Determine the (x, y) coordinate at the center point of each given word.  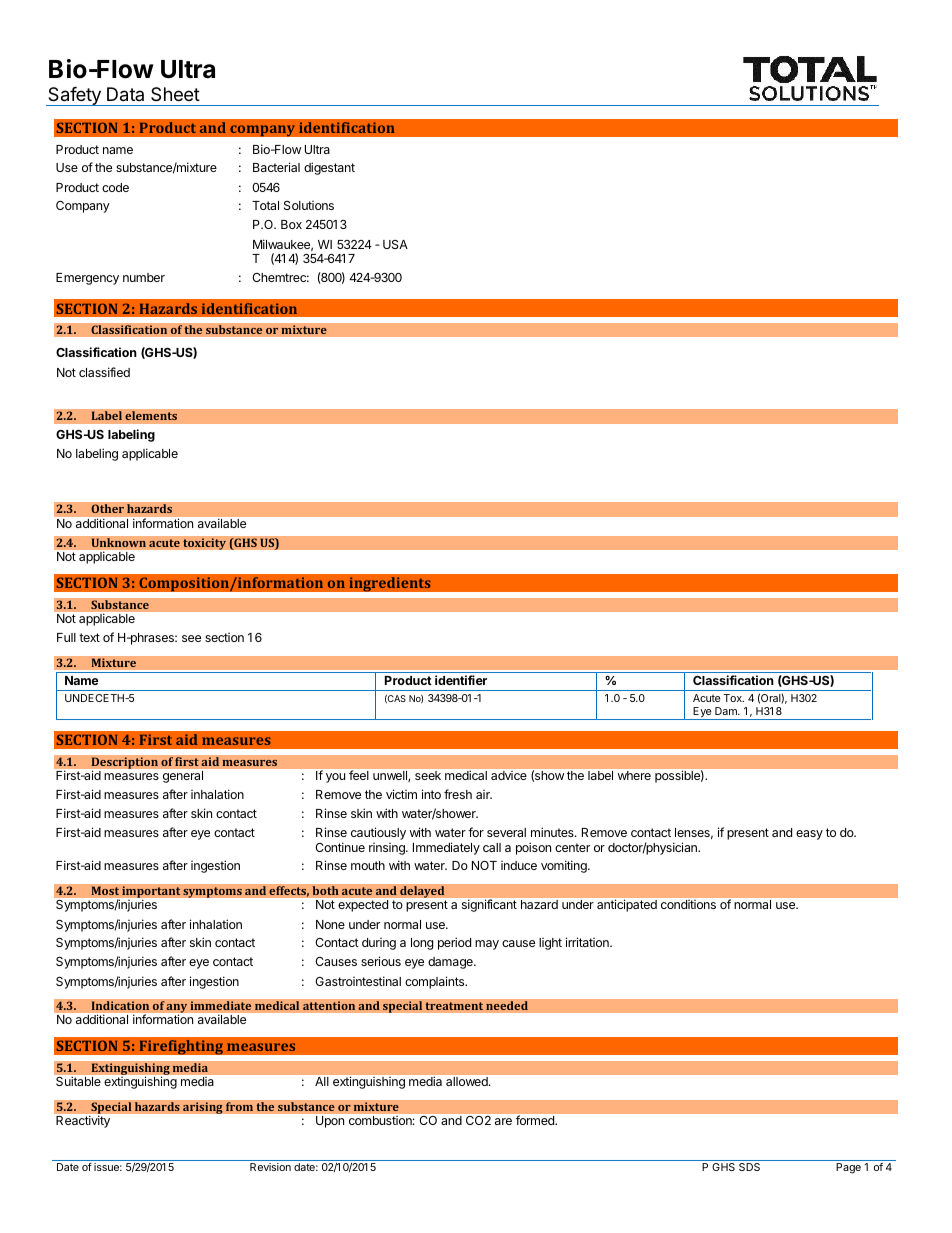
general (183, 777)
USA (395, 244)
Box (291, 224)
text (89, 637)
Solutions (309, 205)
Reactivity (83, 1122)
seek (428, 775)
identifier (461, 680)
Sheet (175, 94)
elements (151, 416)
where (634, 775)
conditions (688, 904)
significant (489, 905)
